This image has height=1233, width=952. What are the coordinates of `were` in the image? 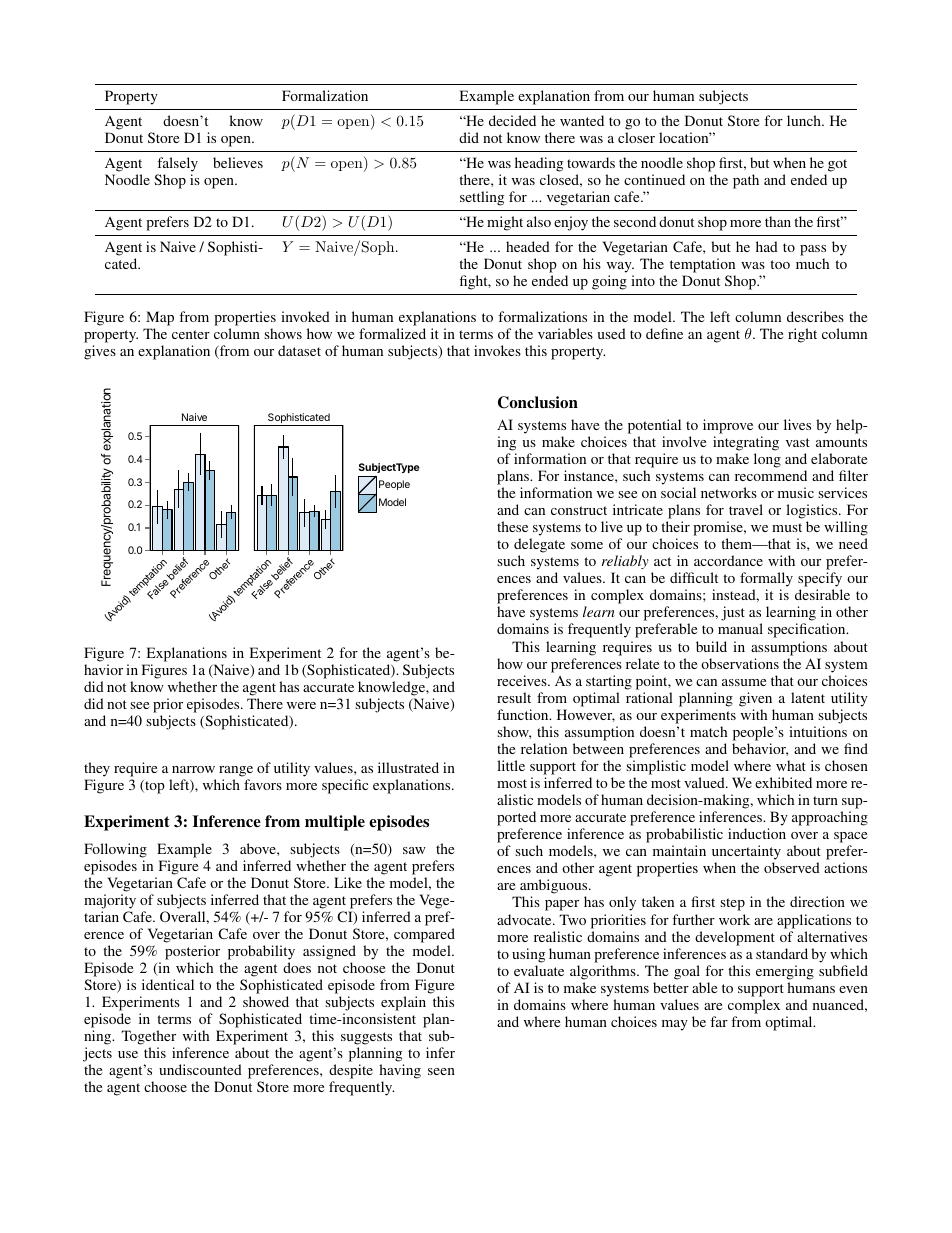 It's located at (301, 705).
